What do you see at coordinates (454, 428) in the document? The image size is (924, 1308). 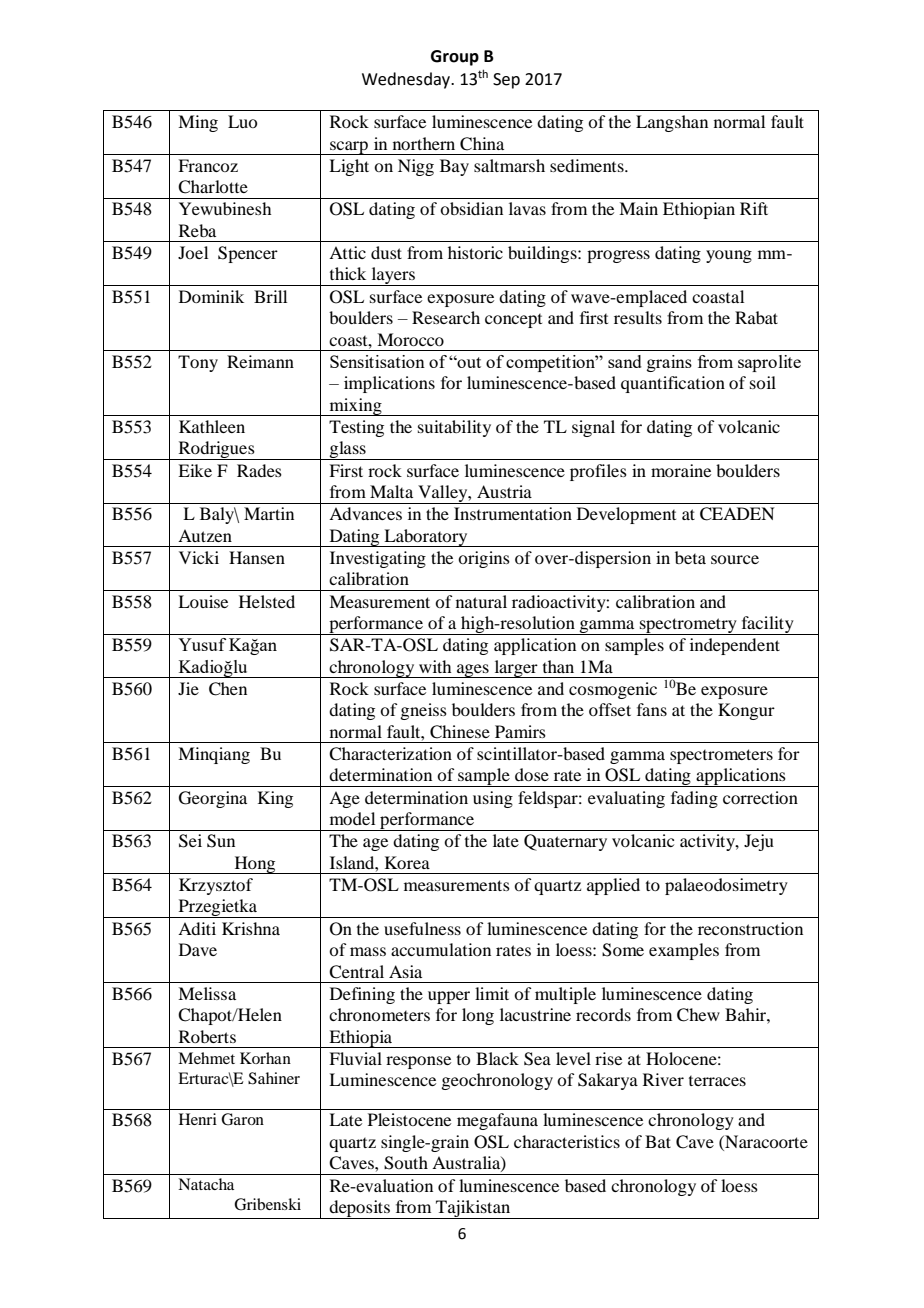 I see `suitability` at bounding box center [454, 428].
